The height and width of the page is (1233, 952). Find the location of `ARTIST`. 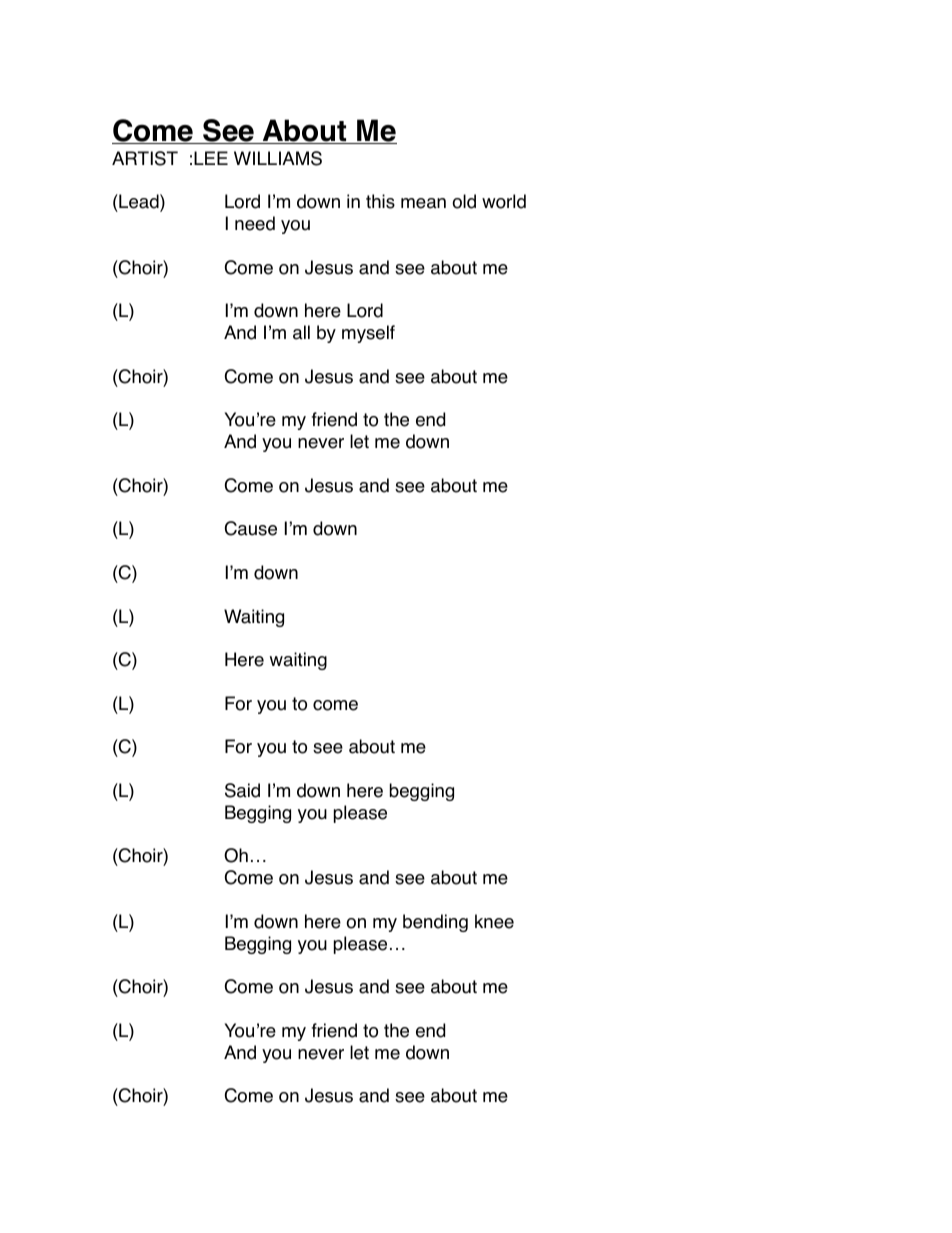

ARTIST is located at coordinates (145, 158).
